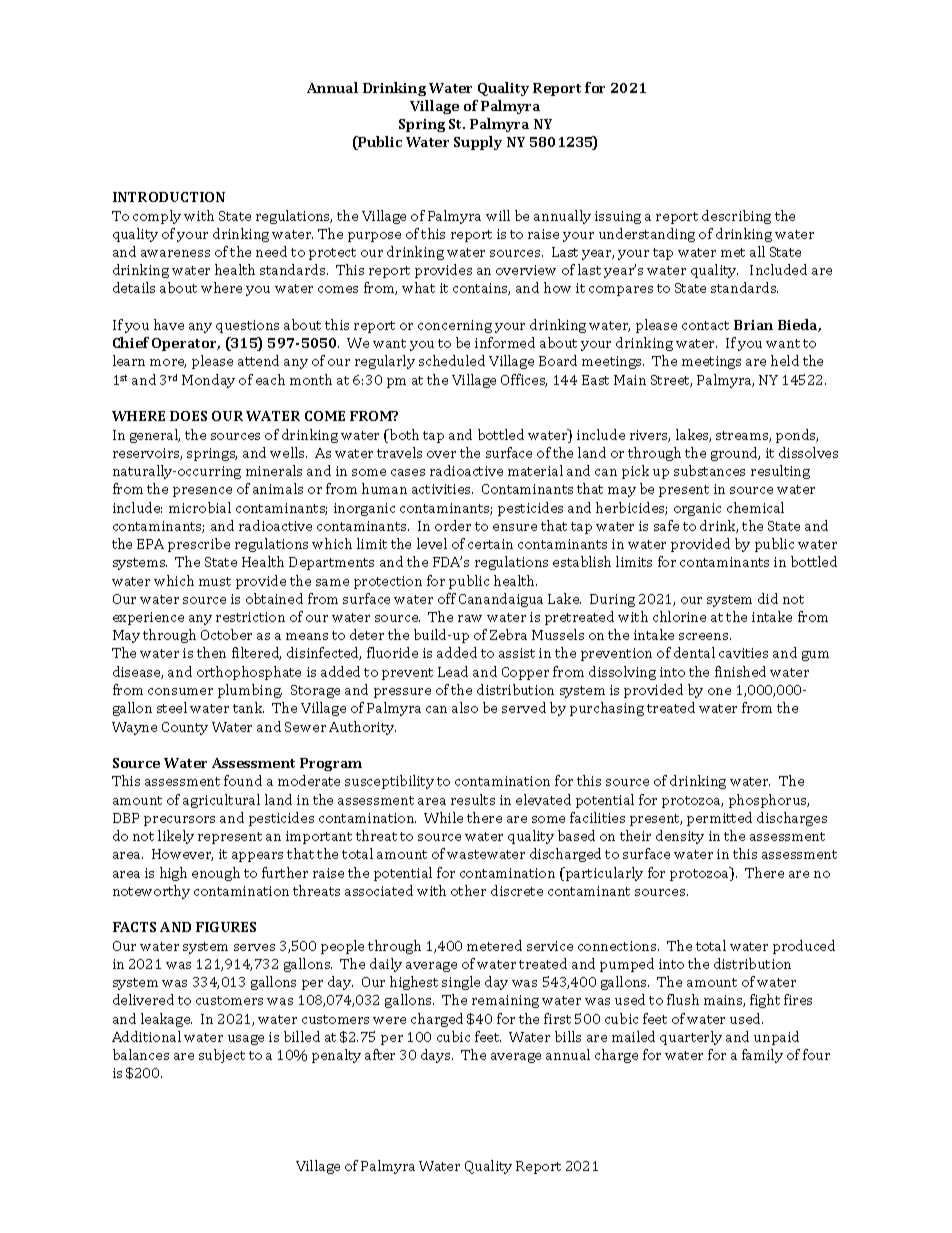 The height and width of the image is (1233, 952). Describe the element at coordinates (246, 1040) in the image. I see `usage` at that location.
